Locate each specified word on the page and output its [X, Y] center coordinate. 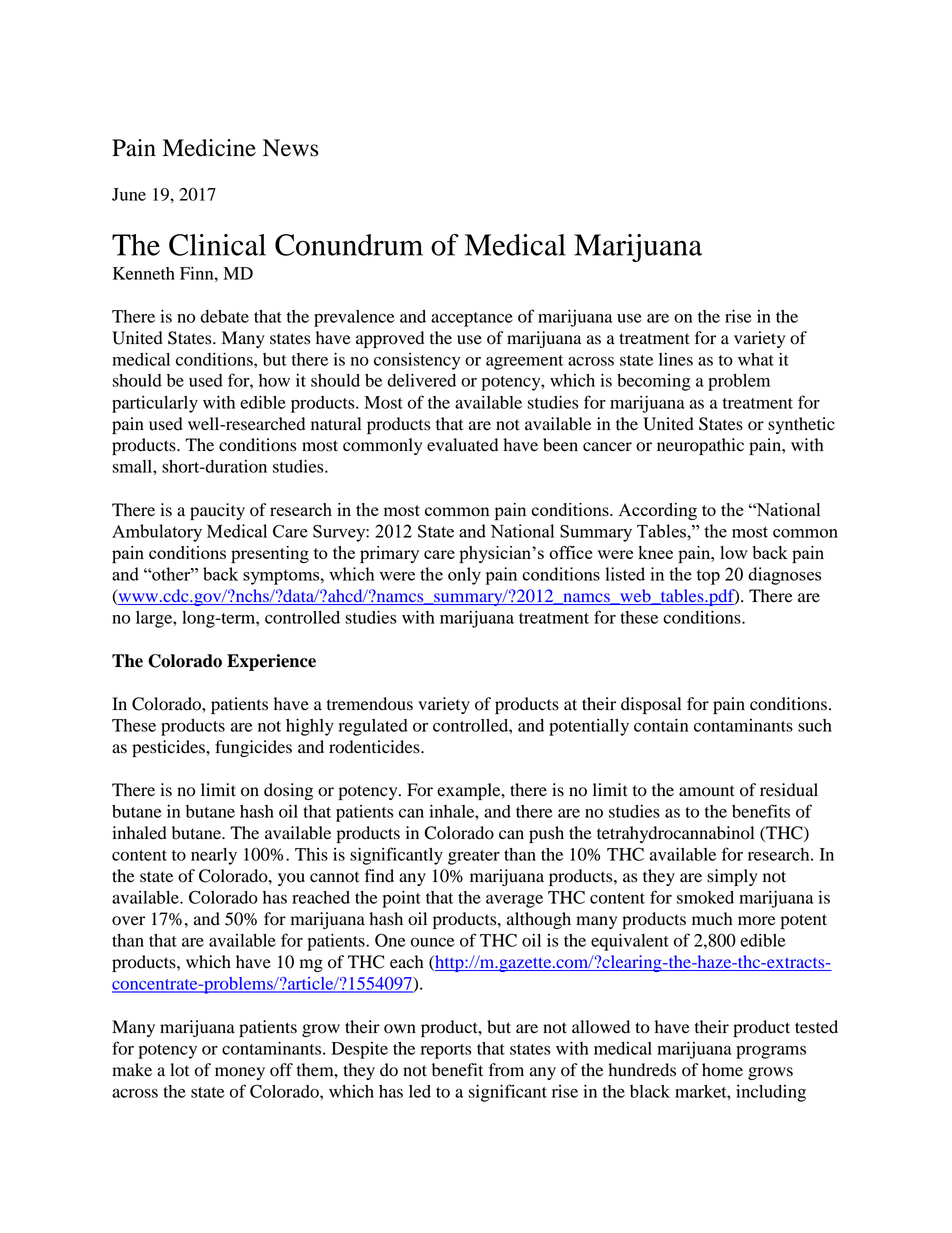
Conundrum [349, 245]
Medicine [209, 148]
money [240, 1073]
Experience [271, 662]
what [756, 359]
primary [389, 555]
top [708, 577]
